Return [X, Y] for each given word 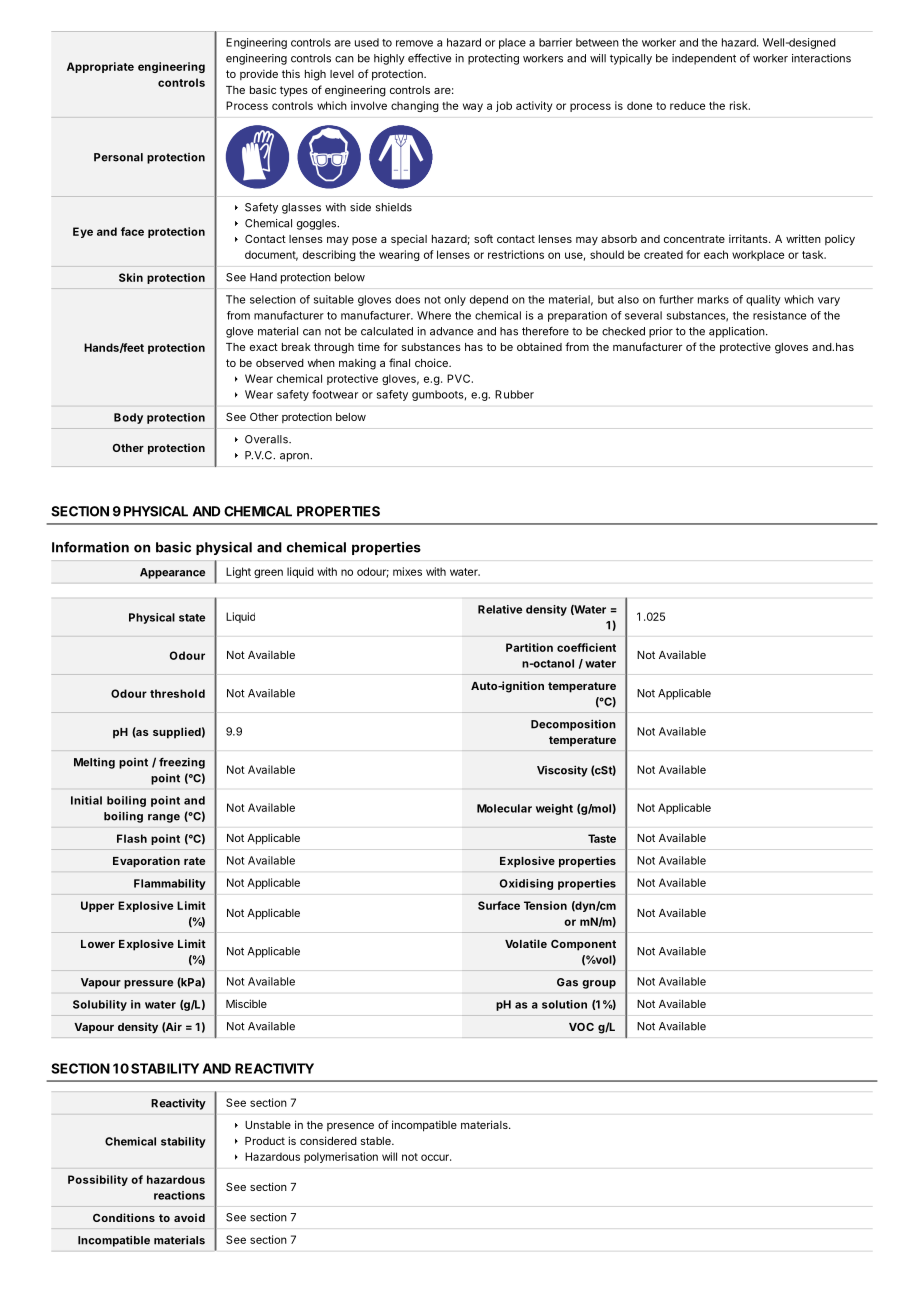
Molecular [504, 808]
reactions [179, 1195]
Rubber [514, 394]
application [738, 332]
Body [128, 418]
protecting [493, 59]
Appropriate [100, 67]
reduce [687, 105]
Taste [602, 838]
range [164, 818]
